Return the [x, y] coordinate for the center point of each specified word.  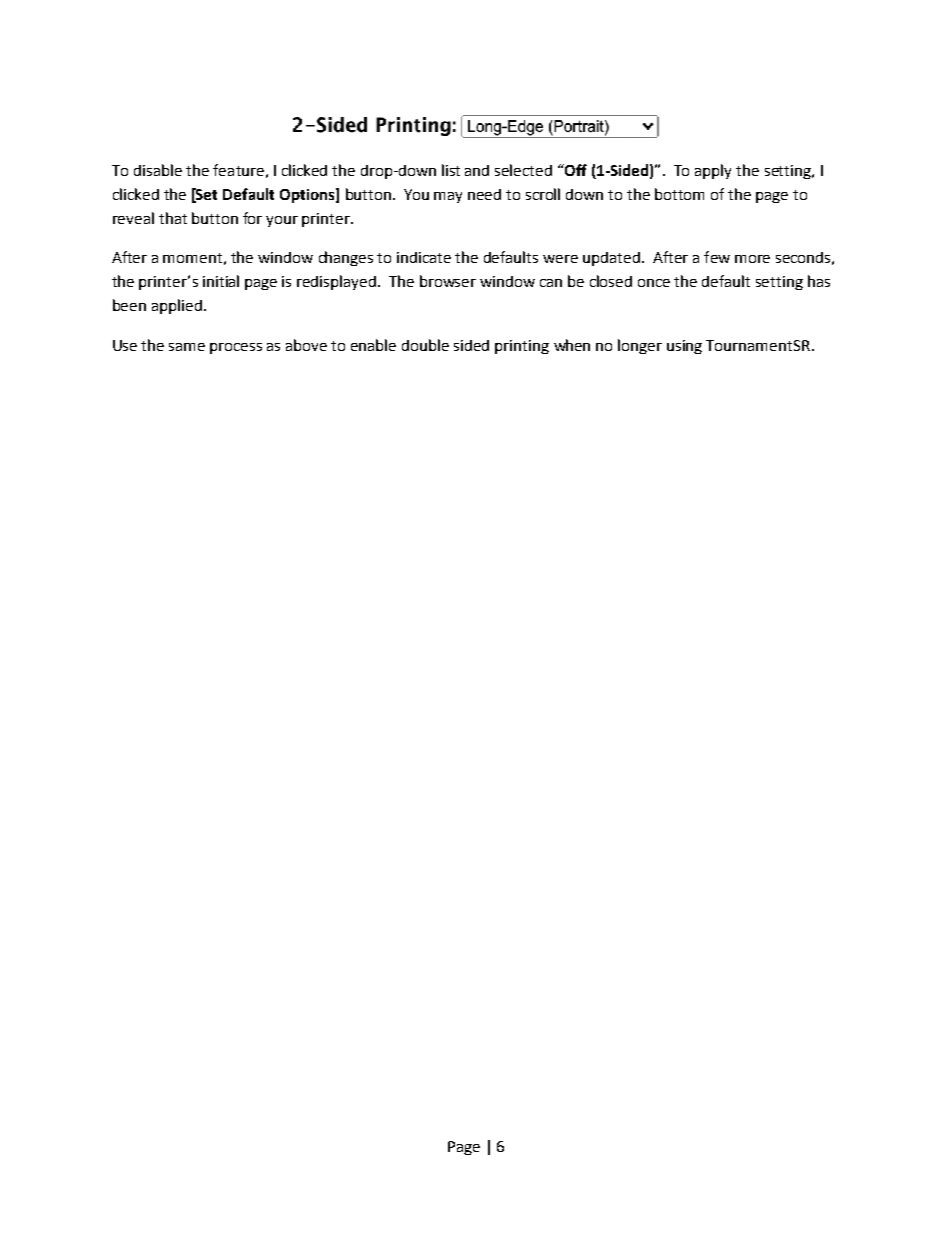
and [477, 170]
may [448, 197]
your [282, 221]
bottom [679, 194]
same [187, 347]
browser [448, 281]
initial [221, 281]
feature [238, 170]
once [654, 283]
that [173, 218]
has [819, 281]
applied [177, 306]
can [551, 283]
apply [713, 171]
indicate [424, 257]
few [717, 257]
